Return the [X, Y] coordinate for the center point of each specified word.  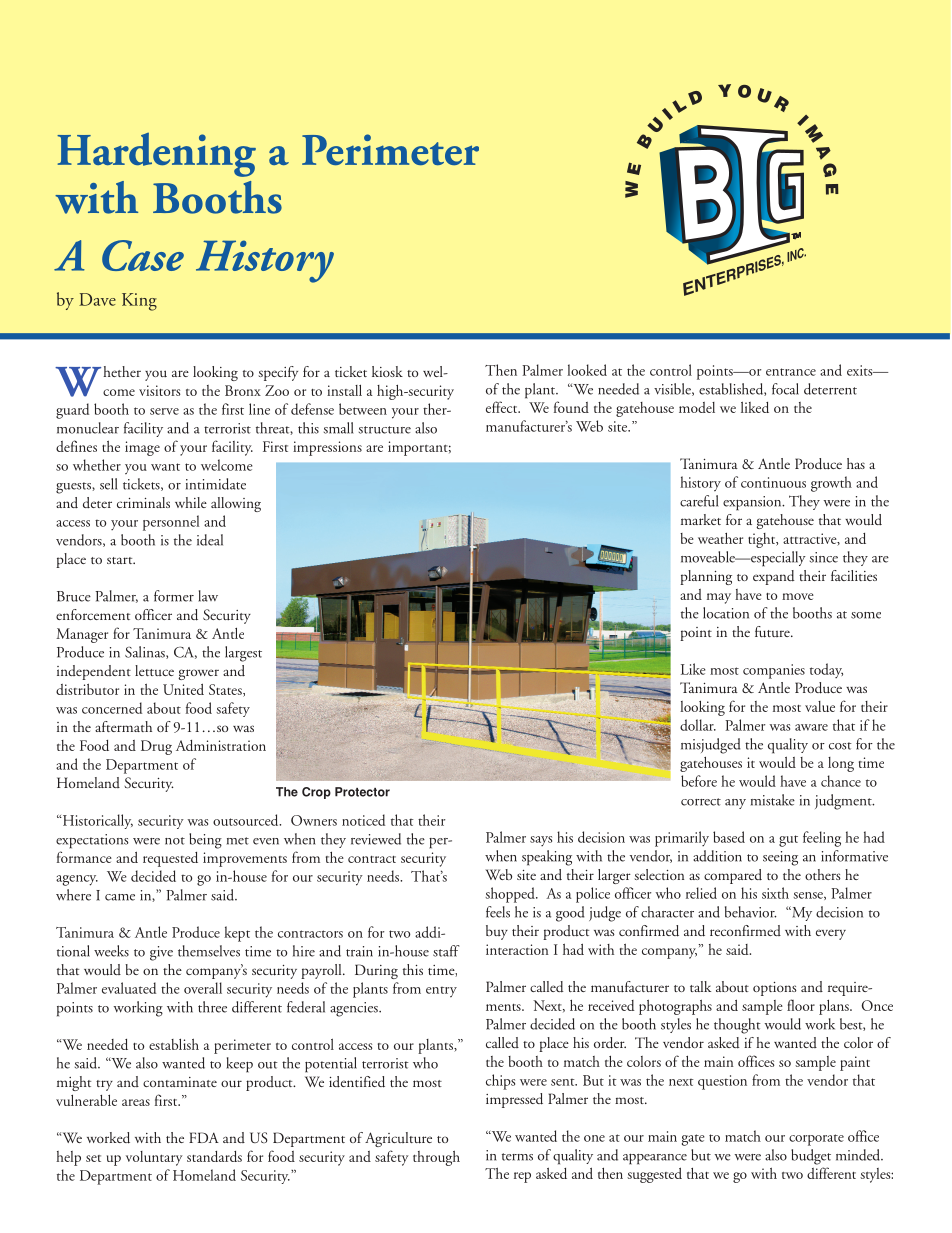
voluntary [154, 1158]
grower [198, 674]
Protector [362, 792]
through [436, 1158]
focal [785, 389]
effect [503, 407]
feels [498, 912]
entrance [791, 372]
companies [774, 671]
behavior [750, 912]
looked [587, 370]
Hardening [156, 155]
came [120, 897]
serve [164, 411]
